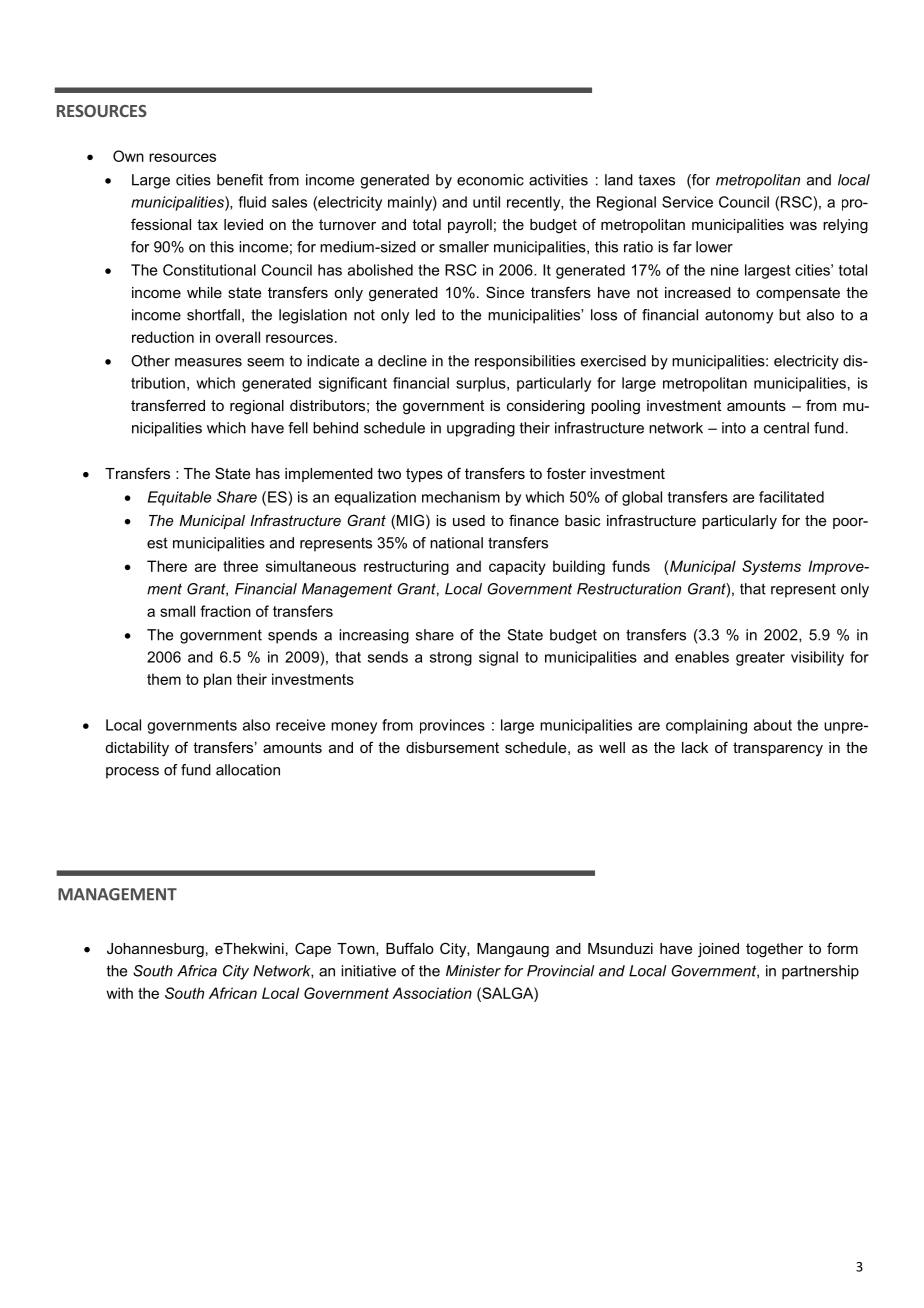 The width and height of the screenshot is (924, 1308). Describe the element at coordinates (248, 770) in the screenshot. I see `allocation` at that location.
